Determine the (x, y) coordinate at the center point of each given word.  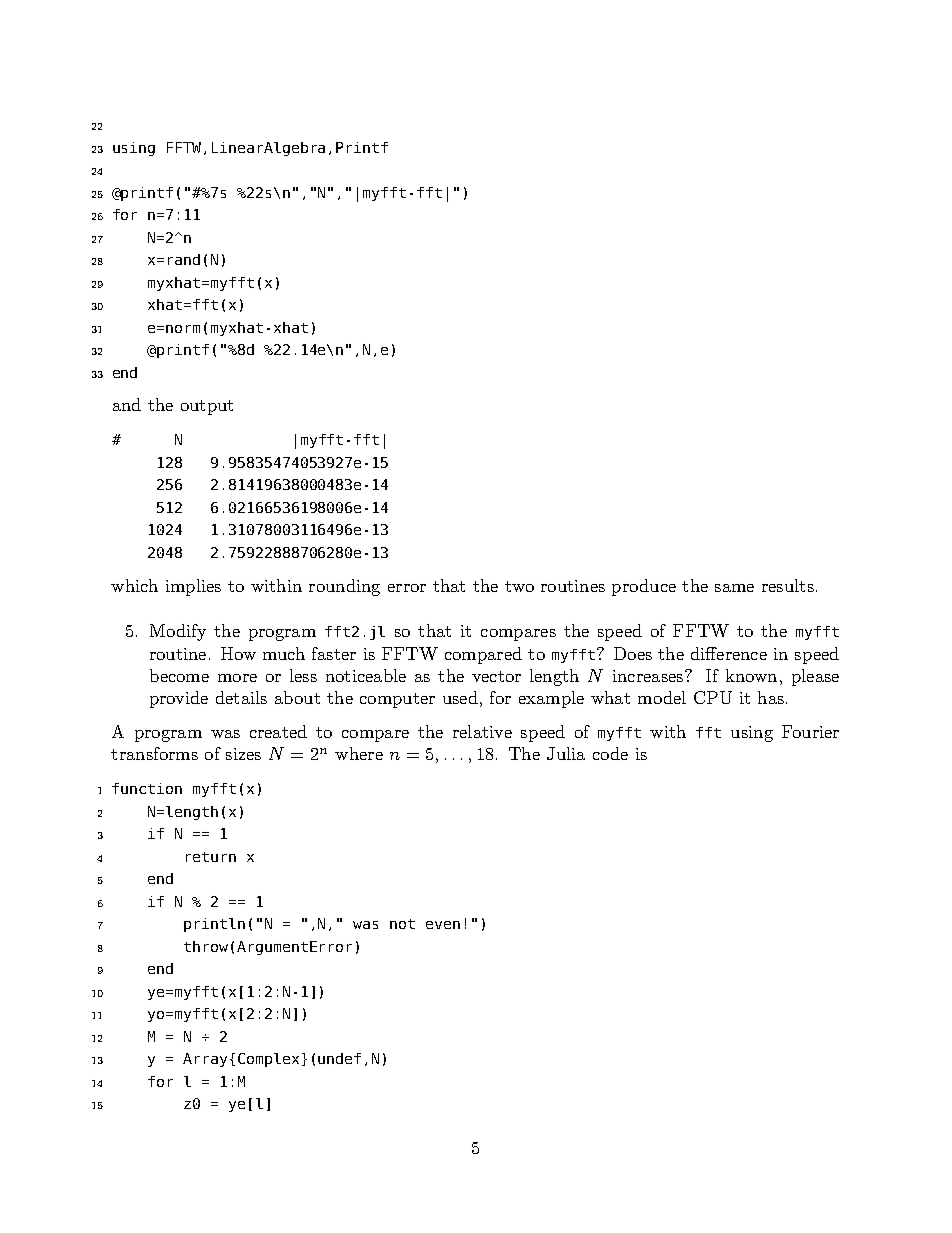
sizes (243, 754)
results (788, 585)
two (519, 586)
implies (193, 587)
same (734, 588)
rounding (344, 587)
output (207, 407)
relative (482, 731)
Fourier (810, 731)
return (211, 857)
